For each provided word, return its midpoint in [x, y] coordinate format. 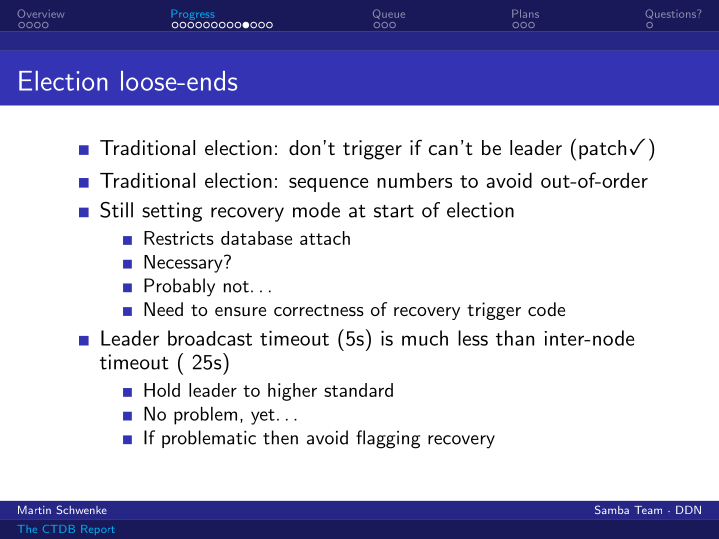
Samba [612, 509]
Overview [40, 13]
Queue [389, 14]
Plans [525, 14]
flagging [388, 439]
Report [98, 530]
